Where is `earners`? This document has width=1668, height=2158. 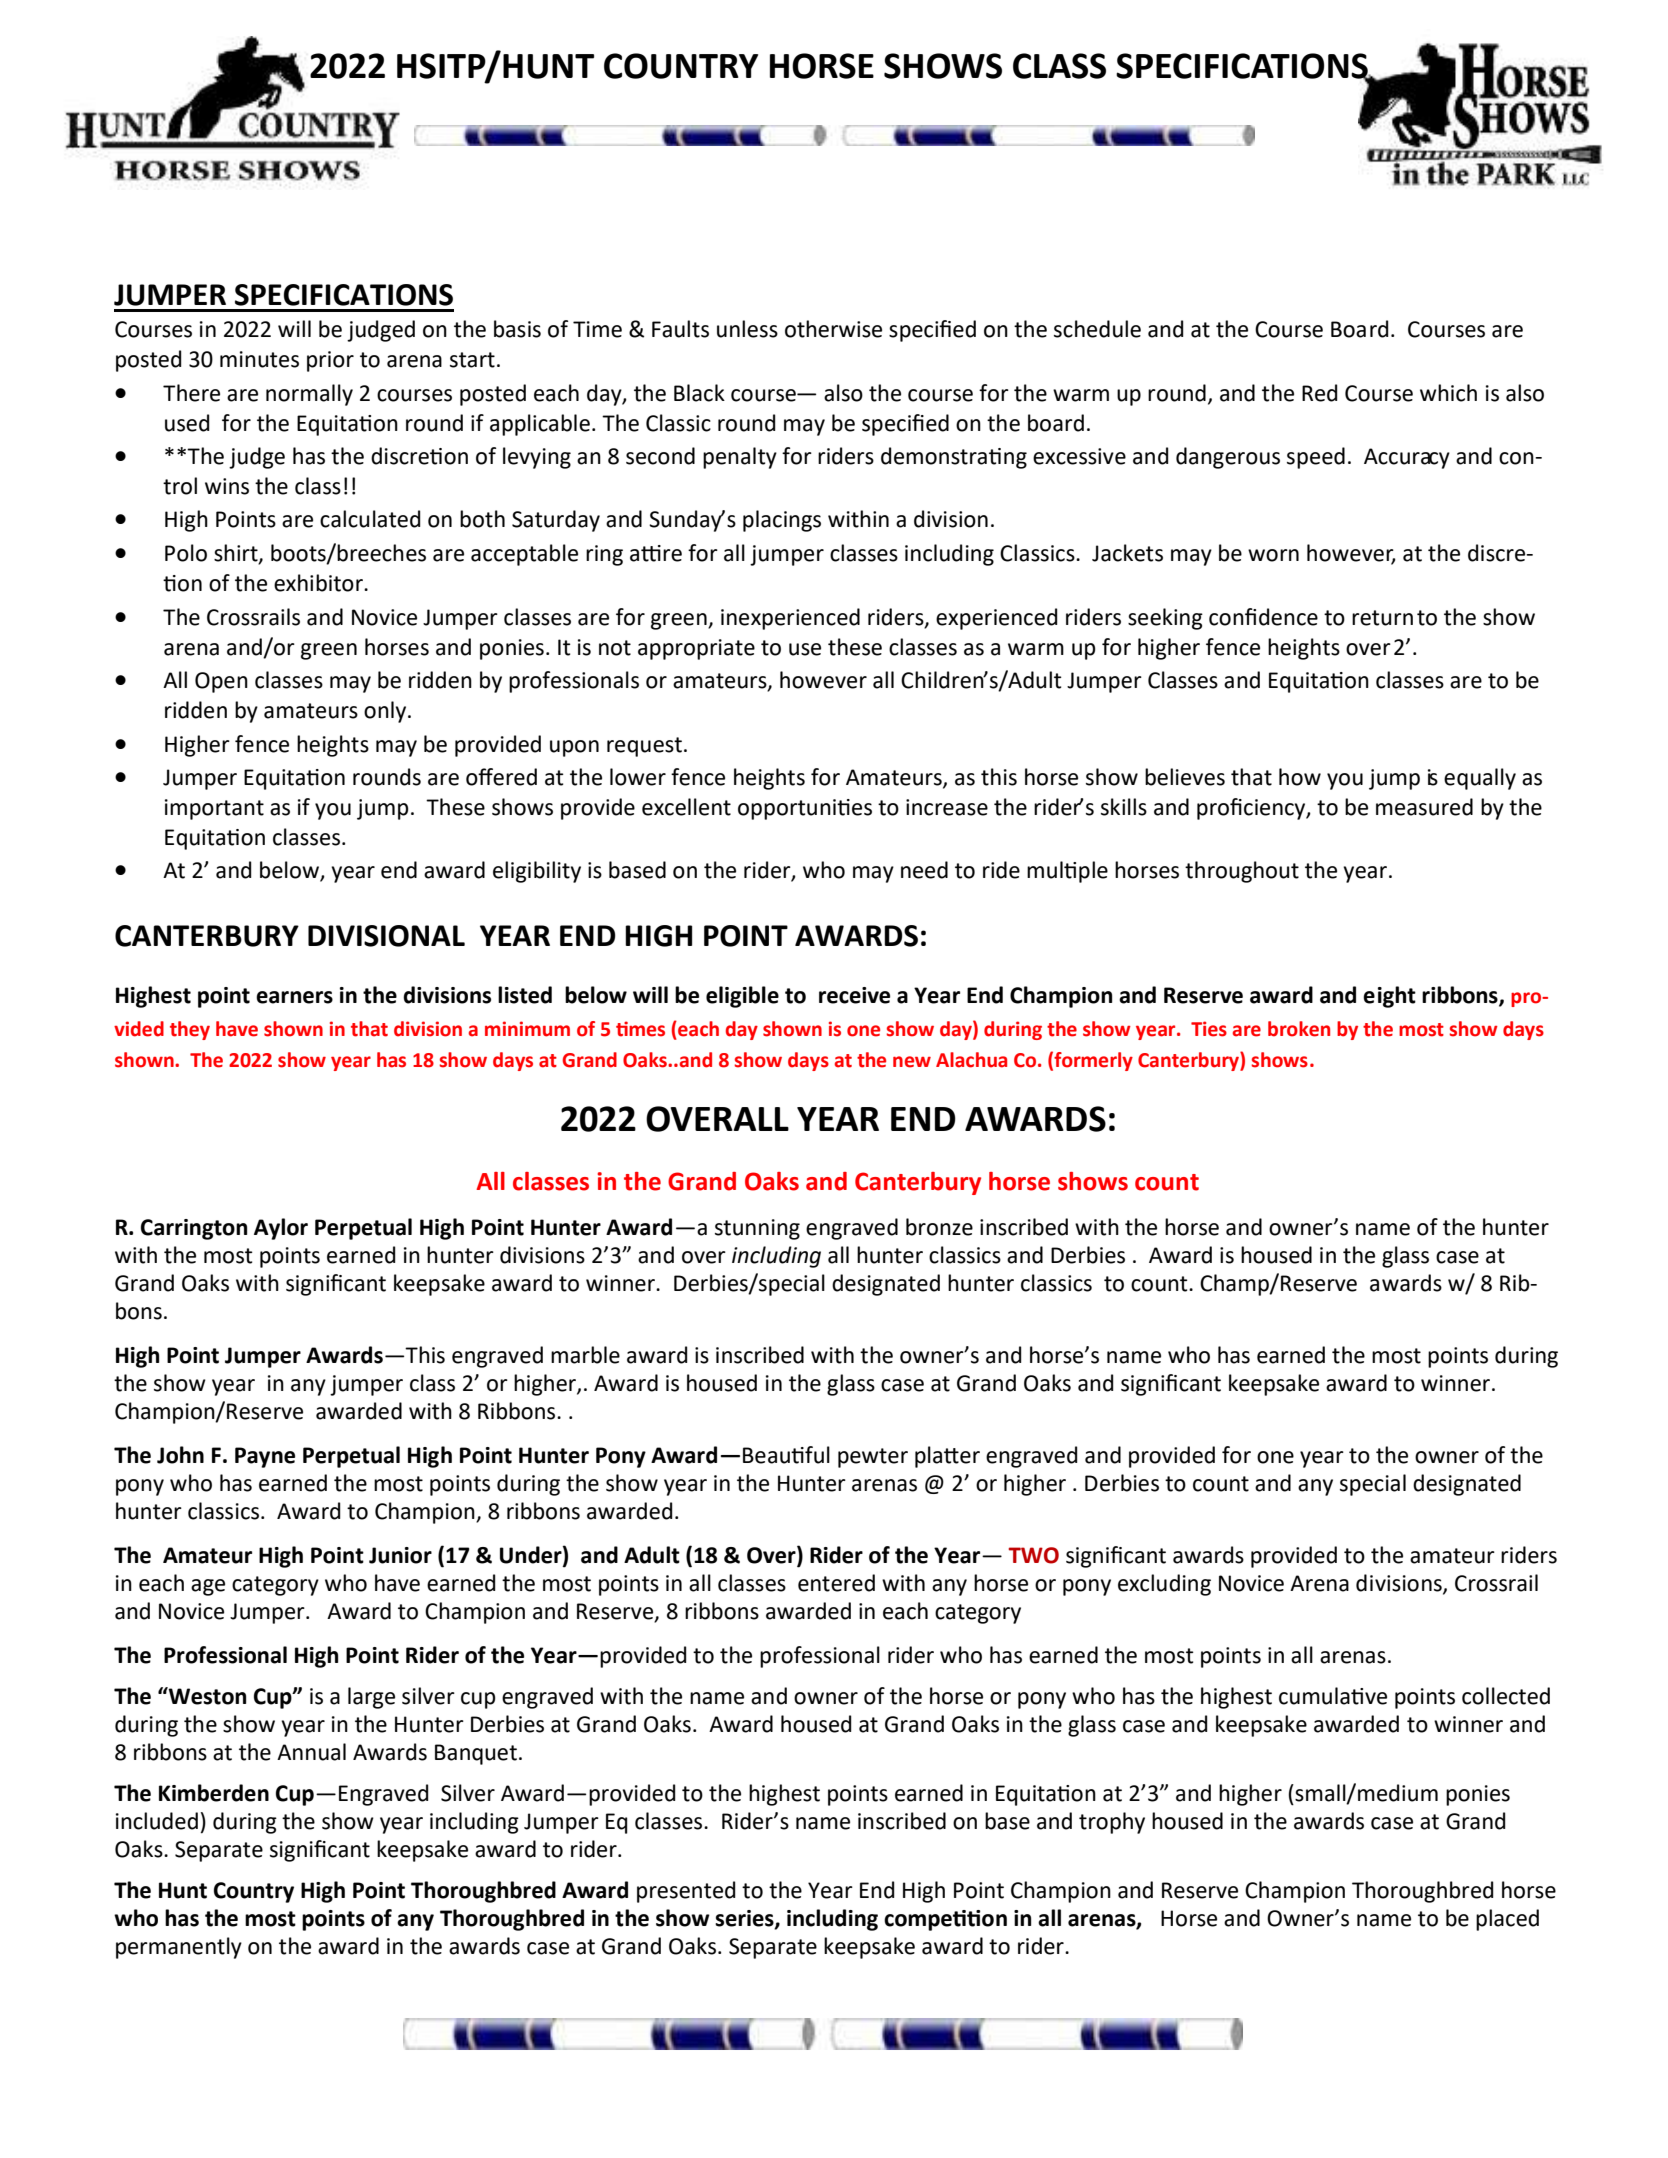
earners is located at coordinates (294, 997).
